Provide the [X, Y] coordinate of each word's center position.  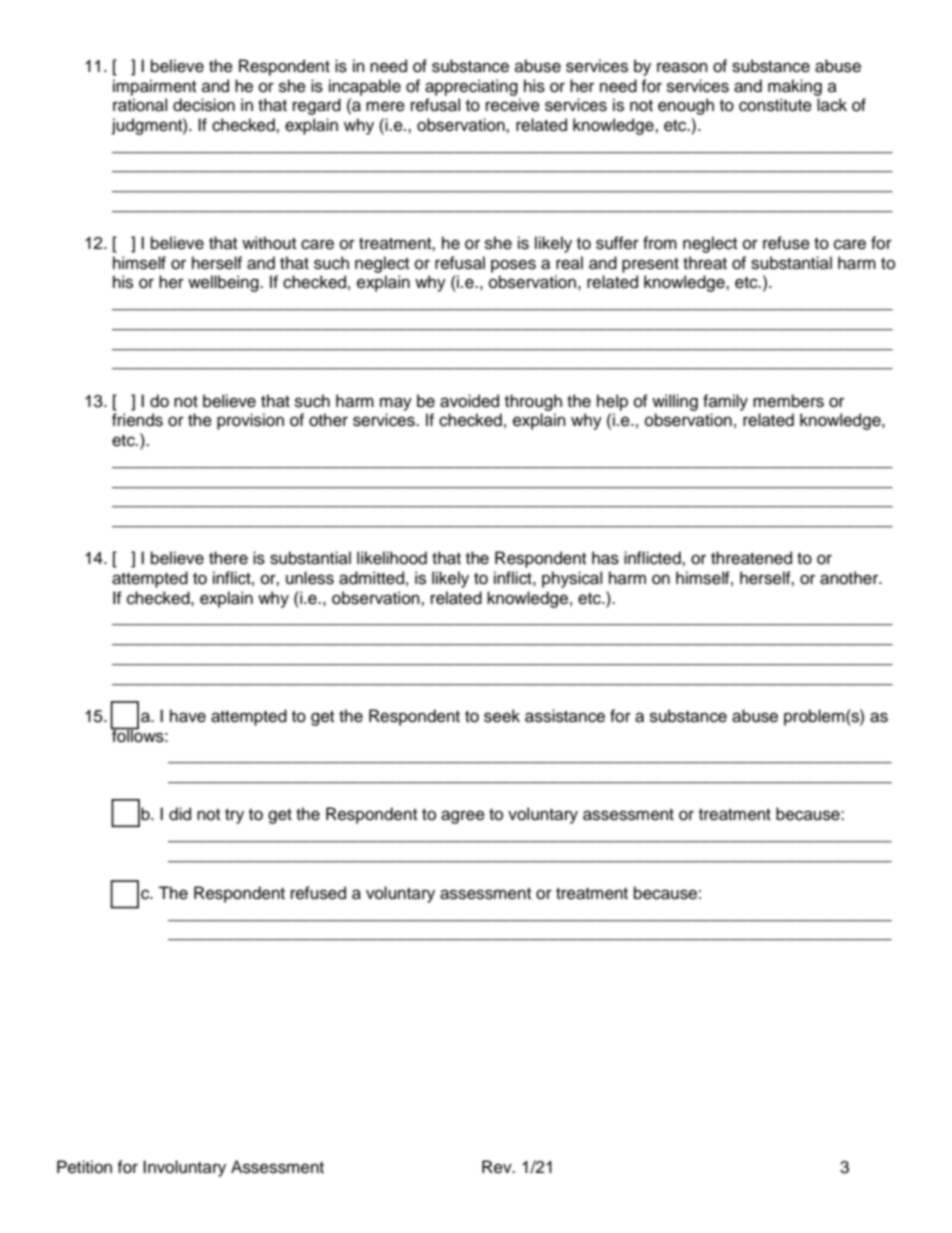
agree [463, 817]
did [180, 814]
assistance [565, 716]
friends [137, 420]
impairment [154, 87]
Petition [84, 1167]
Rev [498, 1167]
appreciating [471, 87]
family [725, 402]
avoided [469, 401]
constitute [775, 105]
